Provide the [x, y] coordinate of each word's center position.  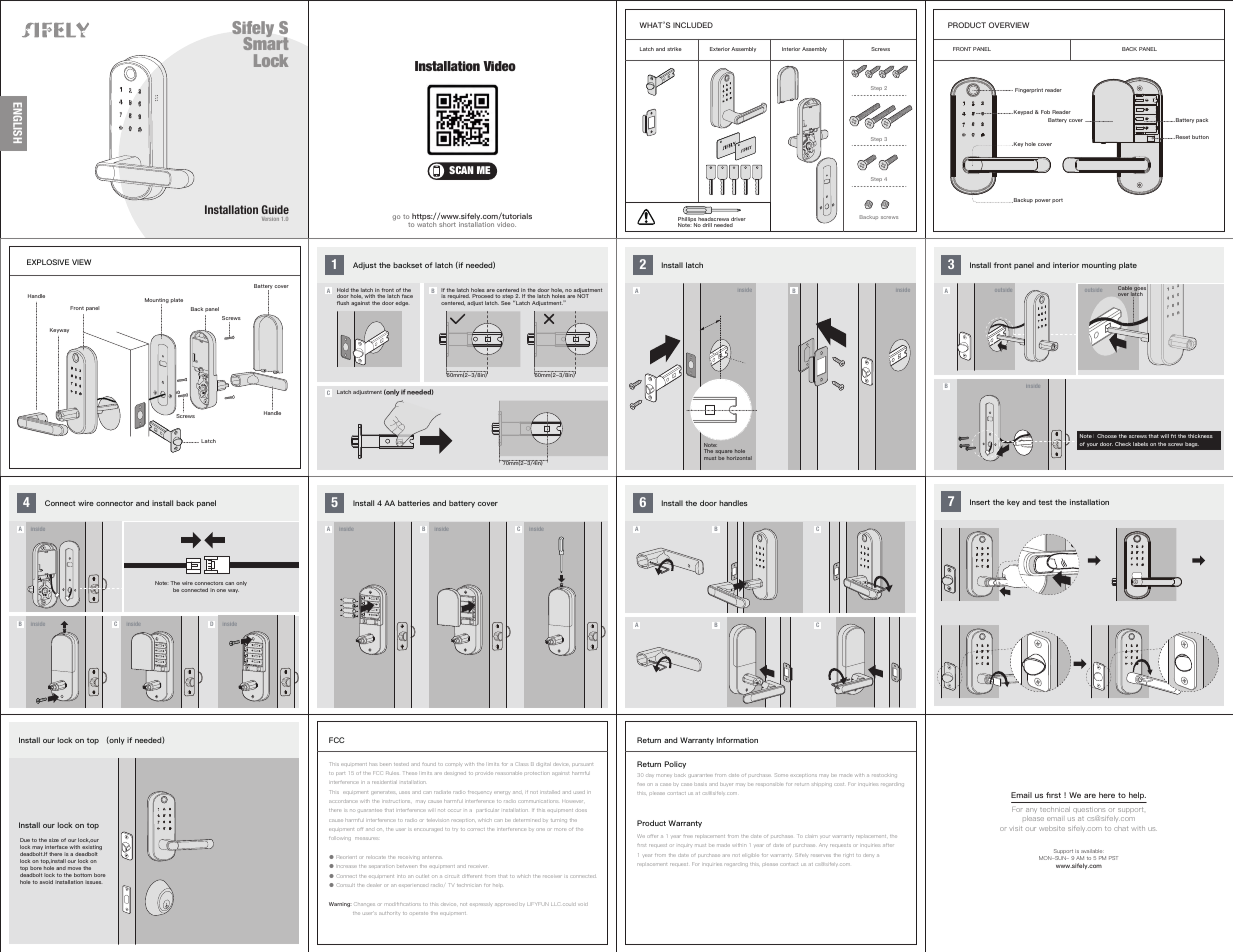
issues [93, 882]
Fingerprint [1029, 90]
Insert [980, 502]
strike [674, 49]
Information [737, 740]
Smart [265, 42]
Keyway [59, 330]
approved [505, 904]
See [506, 303]
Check [1123, 444]
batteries [414, 503]
